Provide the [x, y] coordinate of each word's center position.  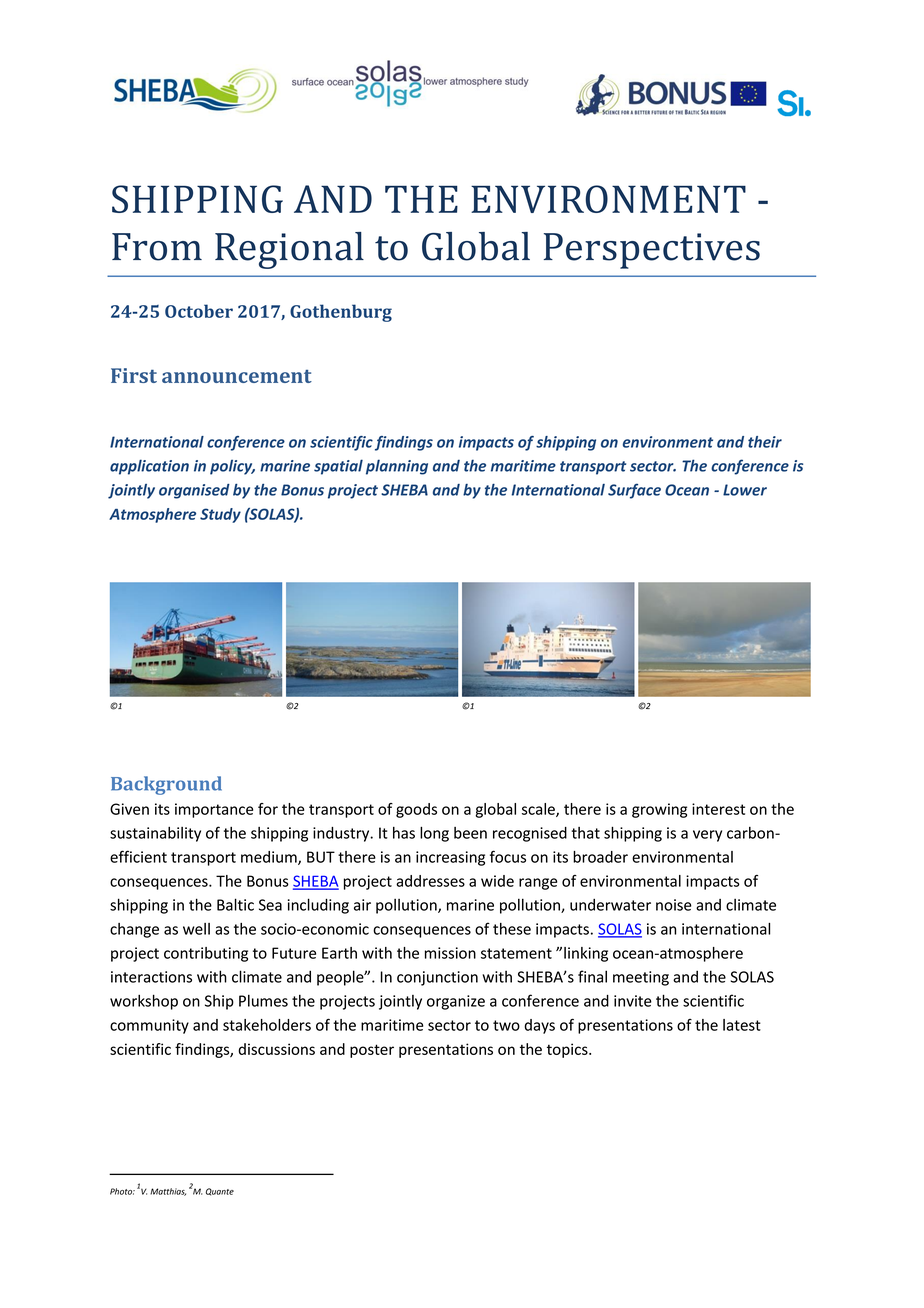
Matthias [168, 1192]
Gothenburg [341, 313]
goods [416, 810]
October [199, 311]
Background [166, 785]
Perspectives [652, 251]
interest [718, 809]
